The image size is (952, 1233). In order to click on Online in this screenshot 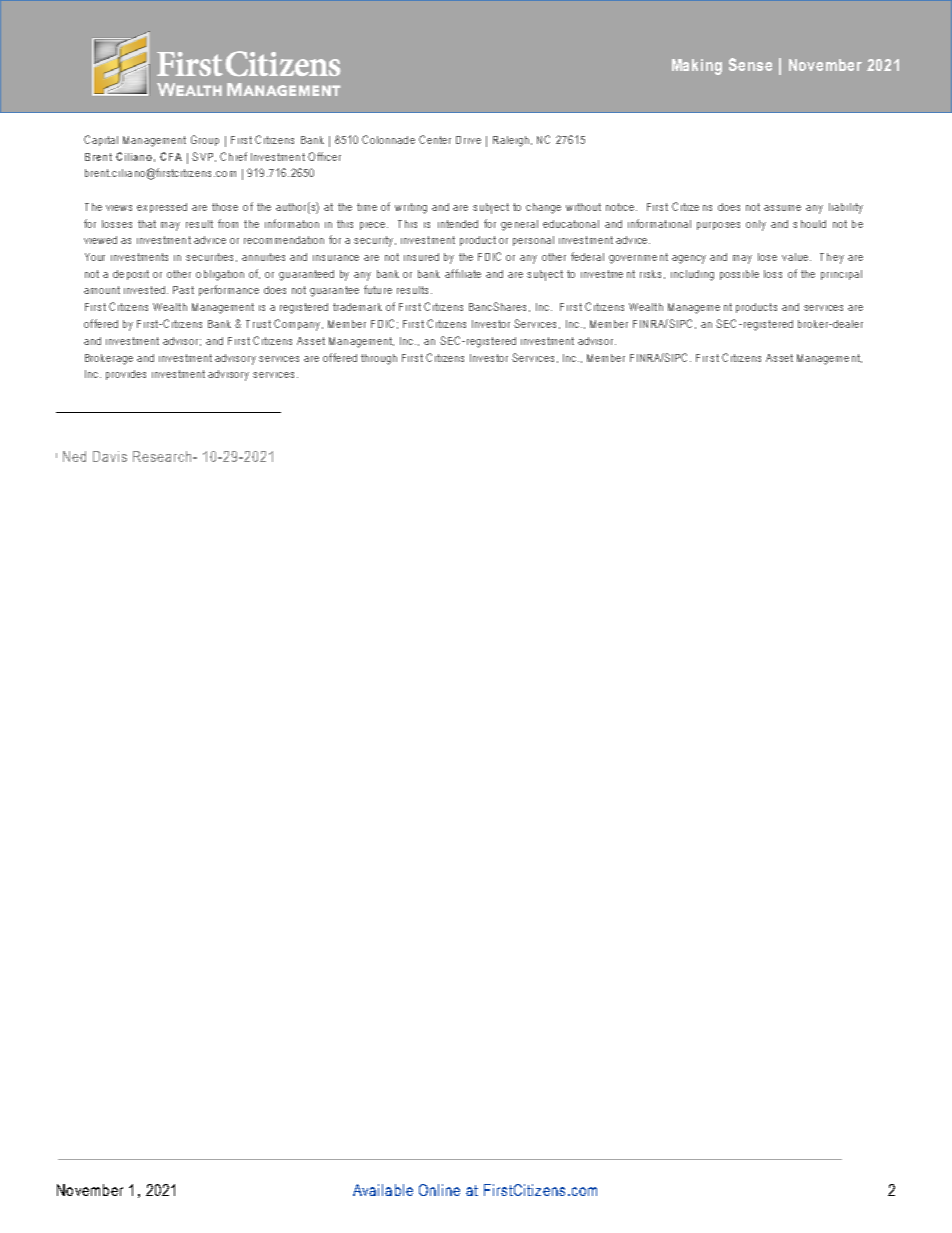, I will do `click(439, 1190)`.
